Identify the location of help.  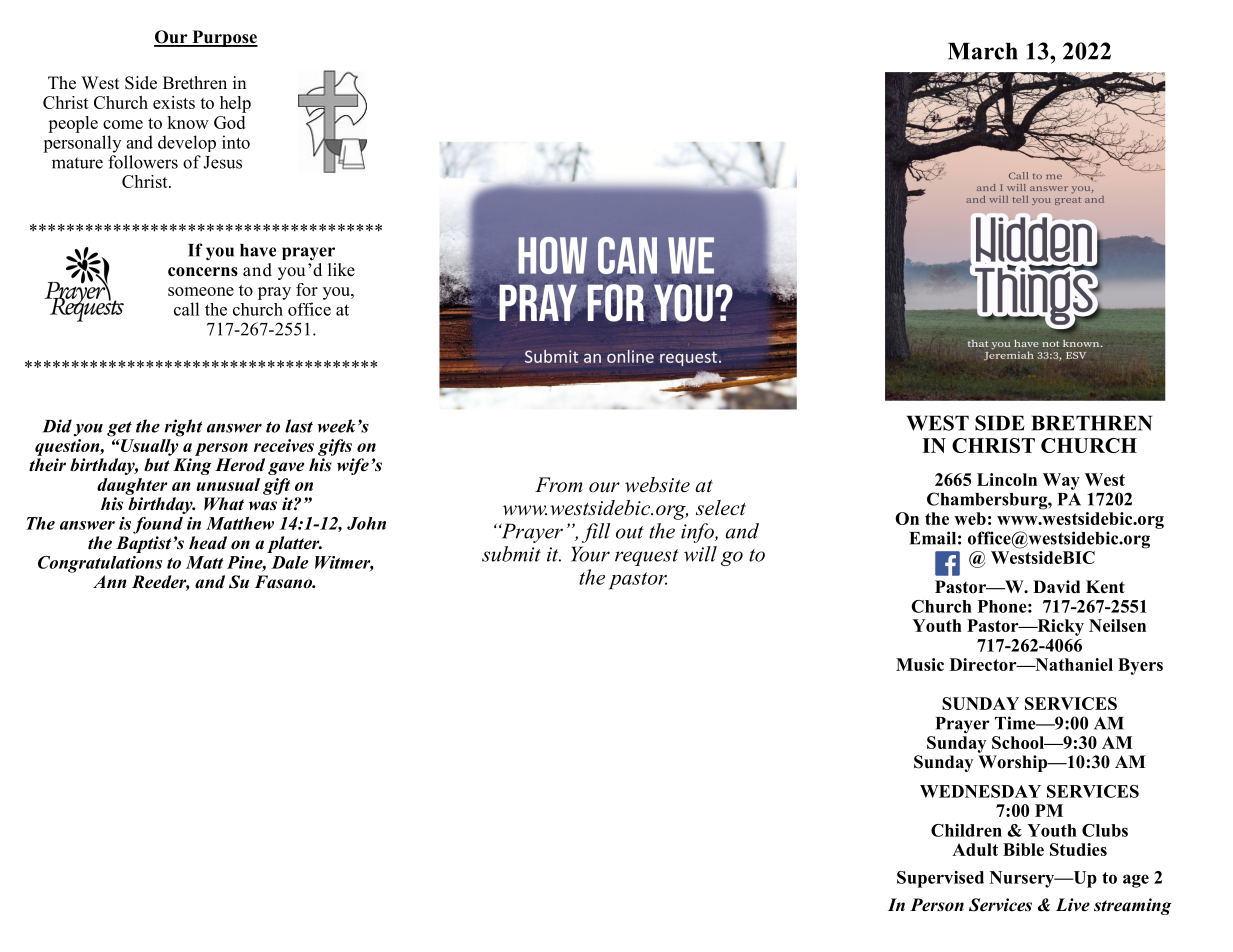
(235, 104).
